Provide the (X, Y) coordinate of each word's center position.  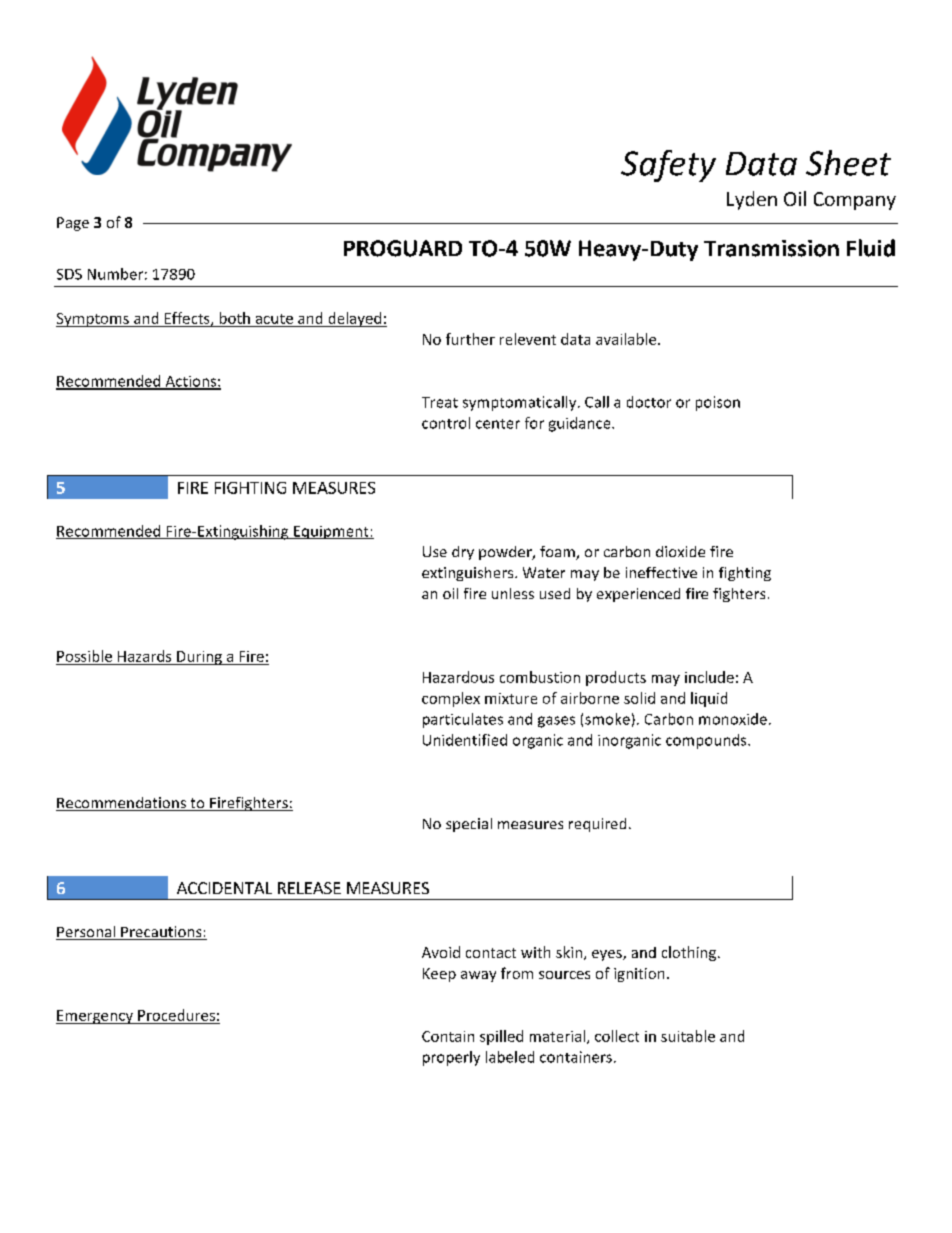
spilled (501, 1037)
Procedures (176, 1015)
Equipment (331, 532)
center (498, 424)
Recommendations (122, 804)
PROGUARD (403, 248)
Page (73, 224)
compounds (707, 741)
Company (855, 201)
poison (718, 403)
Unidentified (465, 740)
